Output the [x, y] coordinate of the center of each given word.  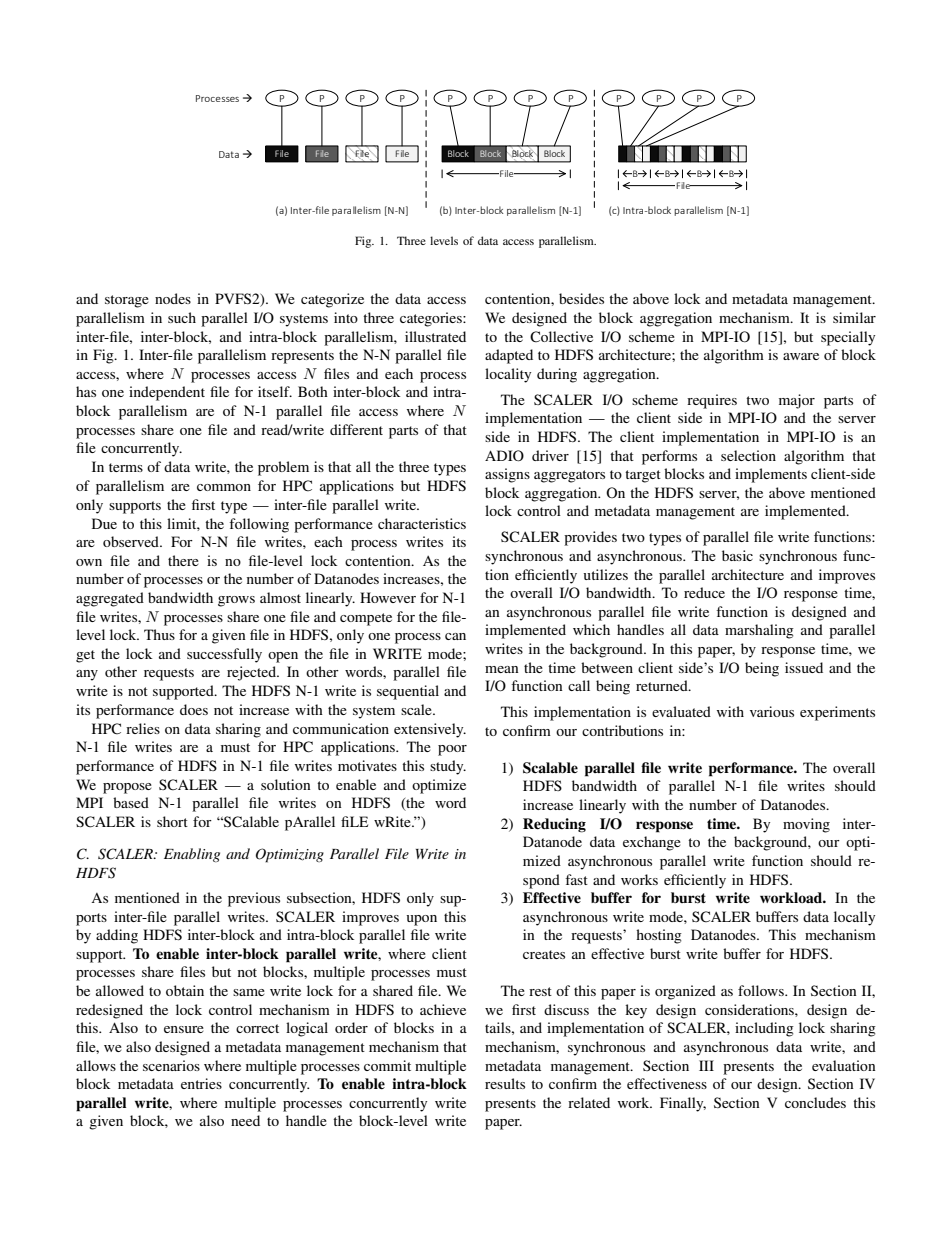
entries [201, 1083]
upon [422, 920]
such [182, 317]
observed [132, 541]
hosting [659, 936]
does [194, 709]
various [772, 711]
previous [254, 899]
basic [737, 555]
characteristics [422, 523]
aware [801, 356]
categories [432, 319]
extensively [430, 730]
